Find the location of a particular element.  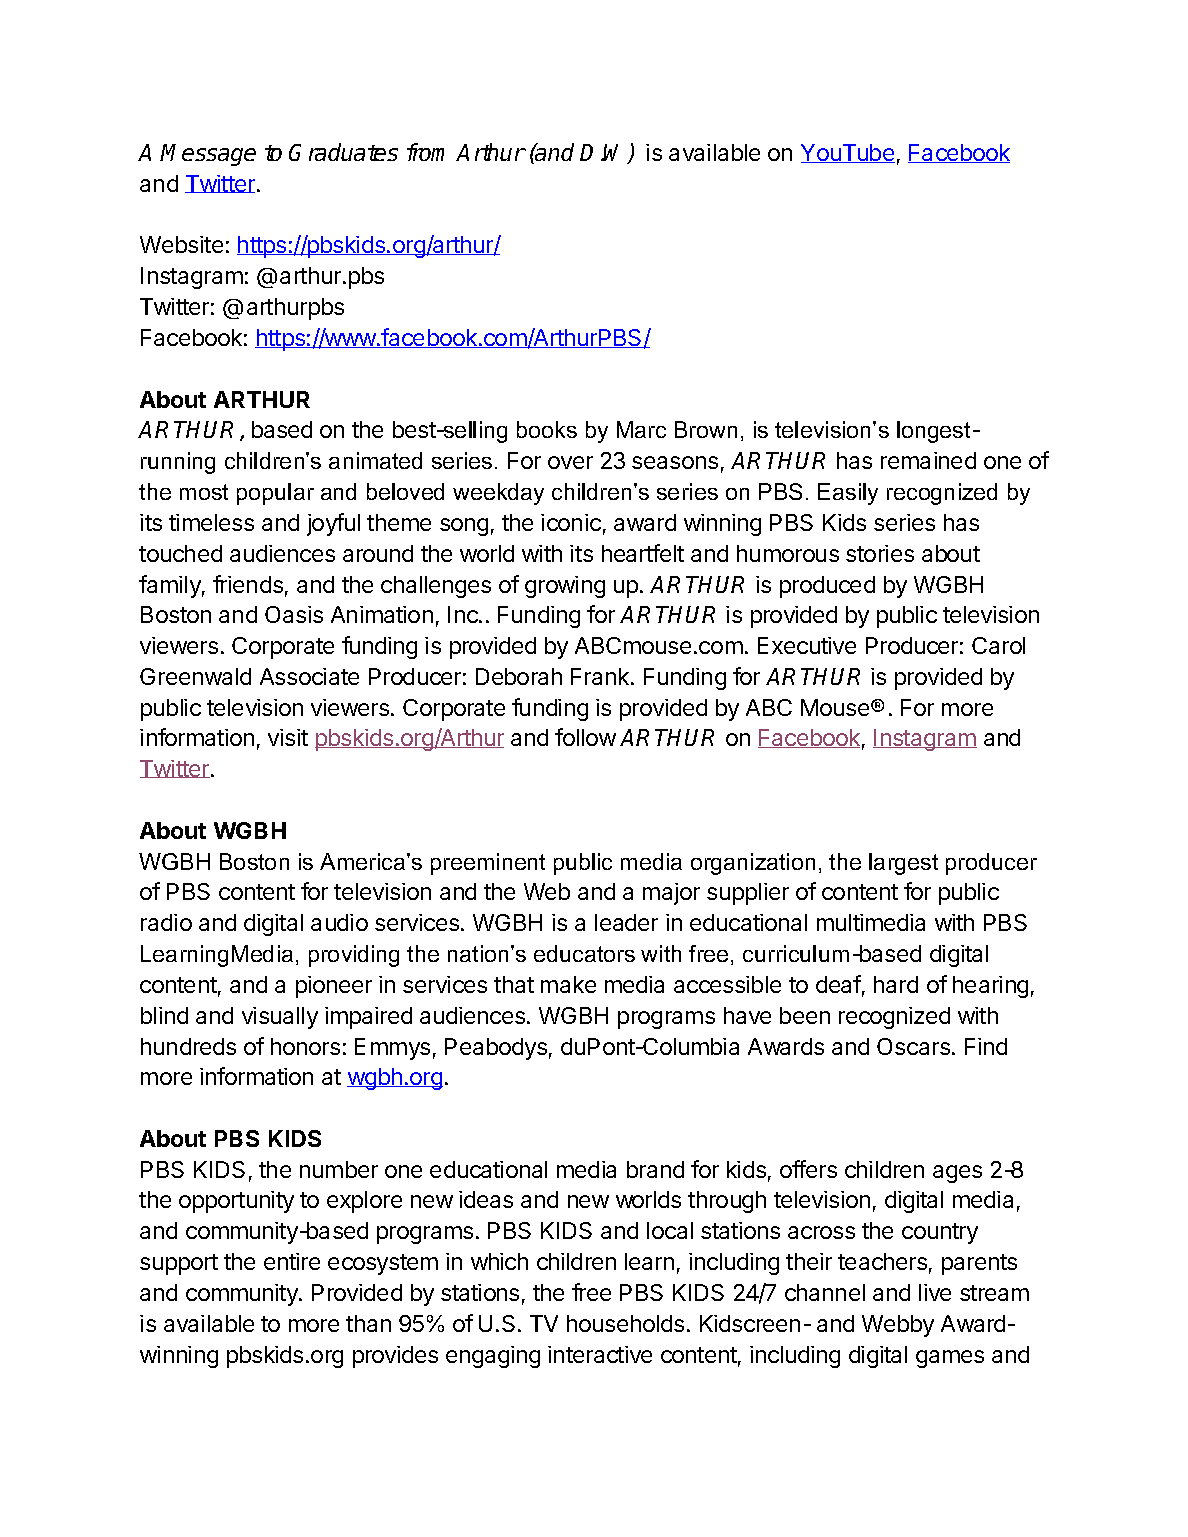

largest is located at coordinates (903, 864).
